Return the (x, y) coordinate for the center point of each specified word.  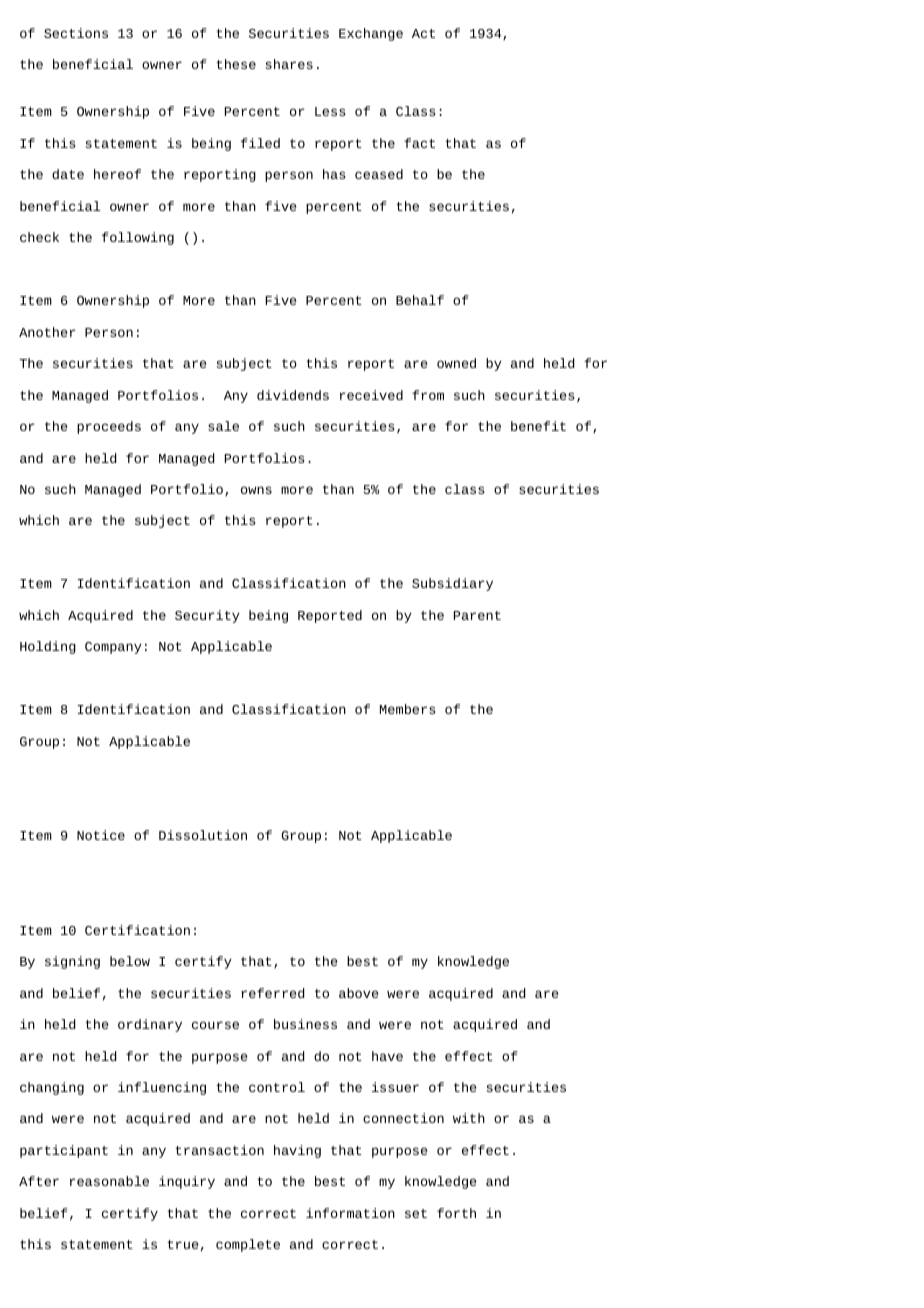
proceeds (109, 427)
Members (407, 709)
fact (419, 143)
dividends (293, 395)
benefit (538, 426)
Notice (101, 835)
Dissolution (203, 835)
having (297, 1151)
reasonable (109, 1181)
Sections (76, 33)
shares (289, 64)
